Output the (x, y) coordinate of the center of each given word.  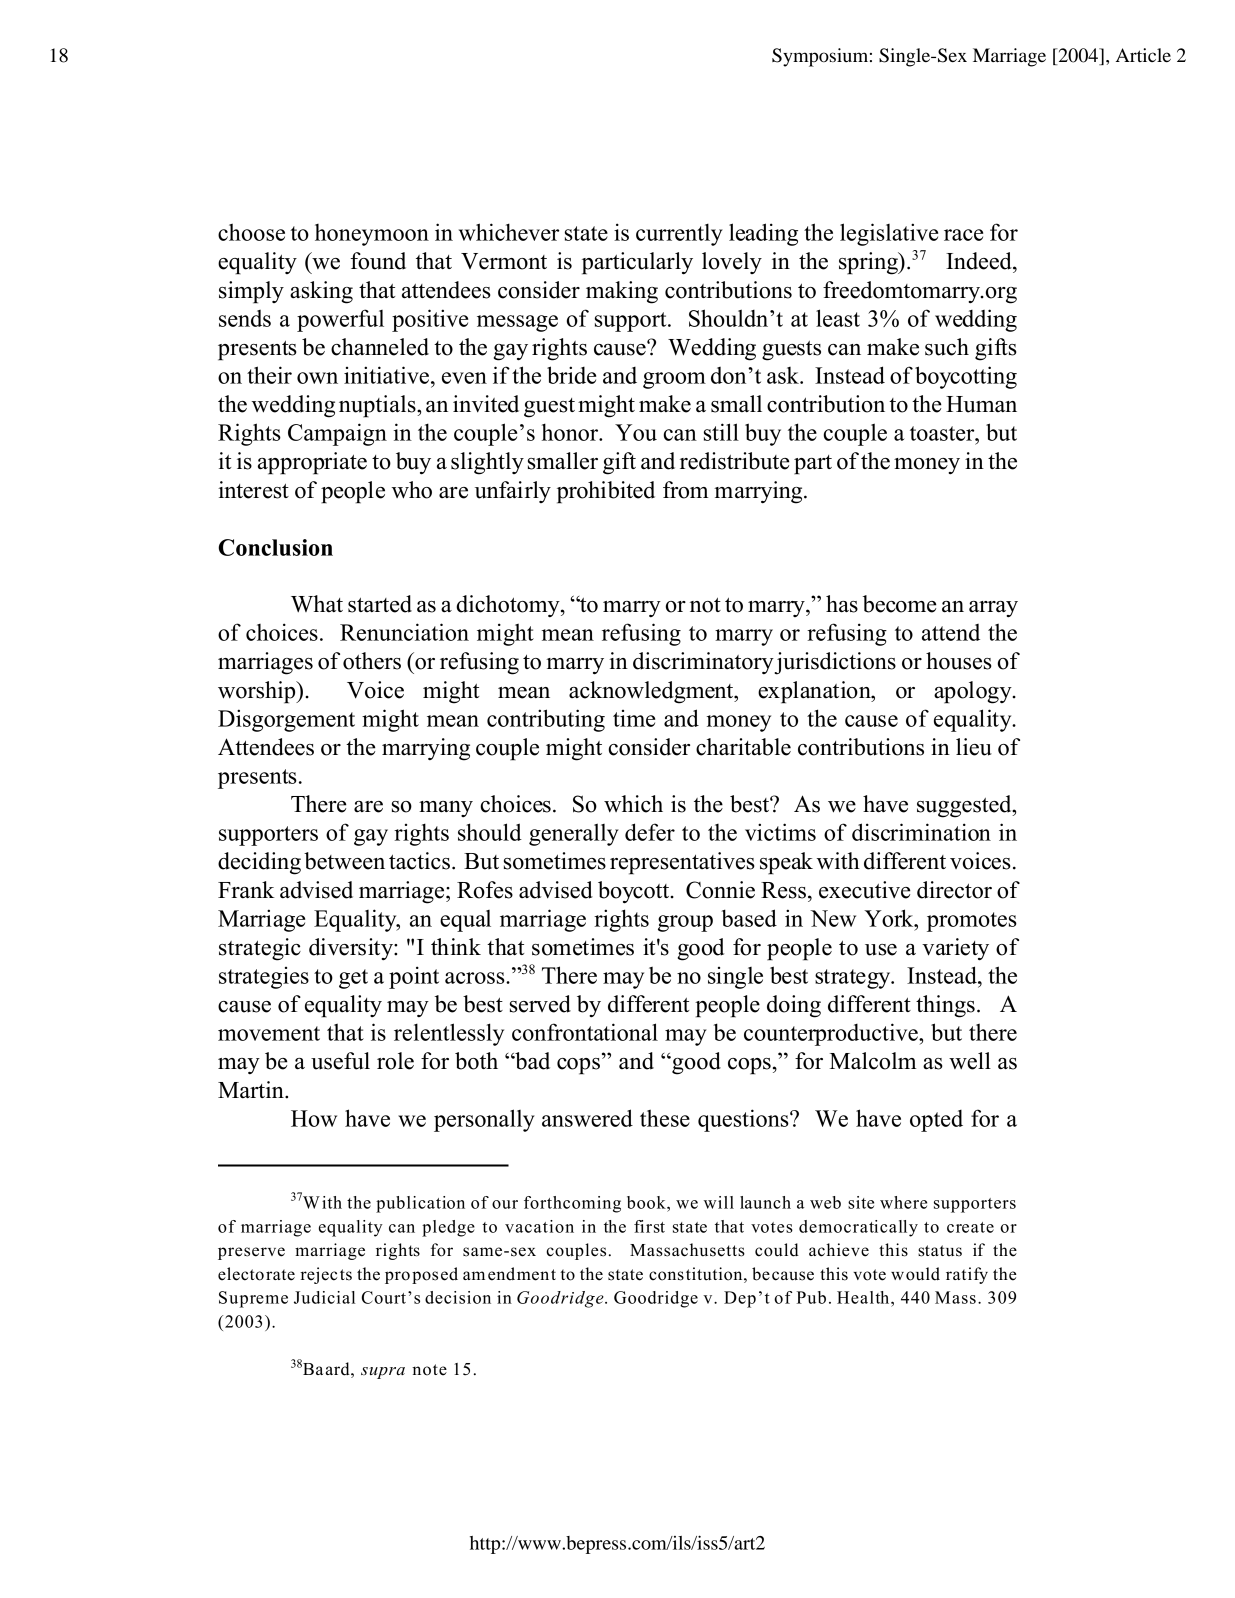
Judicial (324, 1297)
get (353, 979)
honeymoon (372, 235)
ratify (967, 1275)
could (777, 1250)
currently (679, 234)
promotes (972, 922)
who (412, 490)
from (685, 490)
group (685, 923)
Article (1143, 55)
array (993, 609)
